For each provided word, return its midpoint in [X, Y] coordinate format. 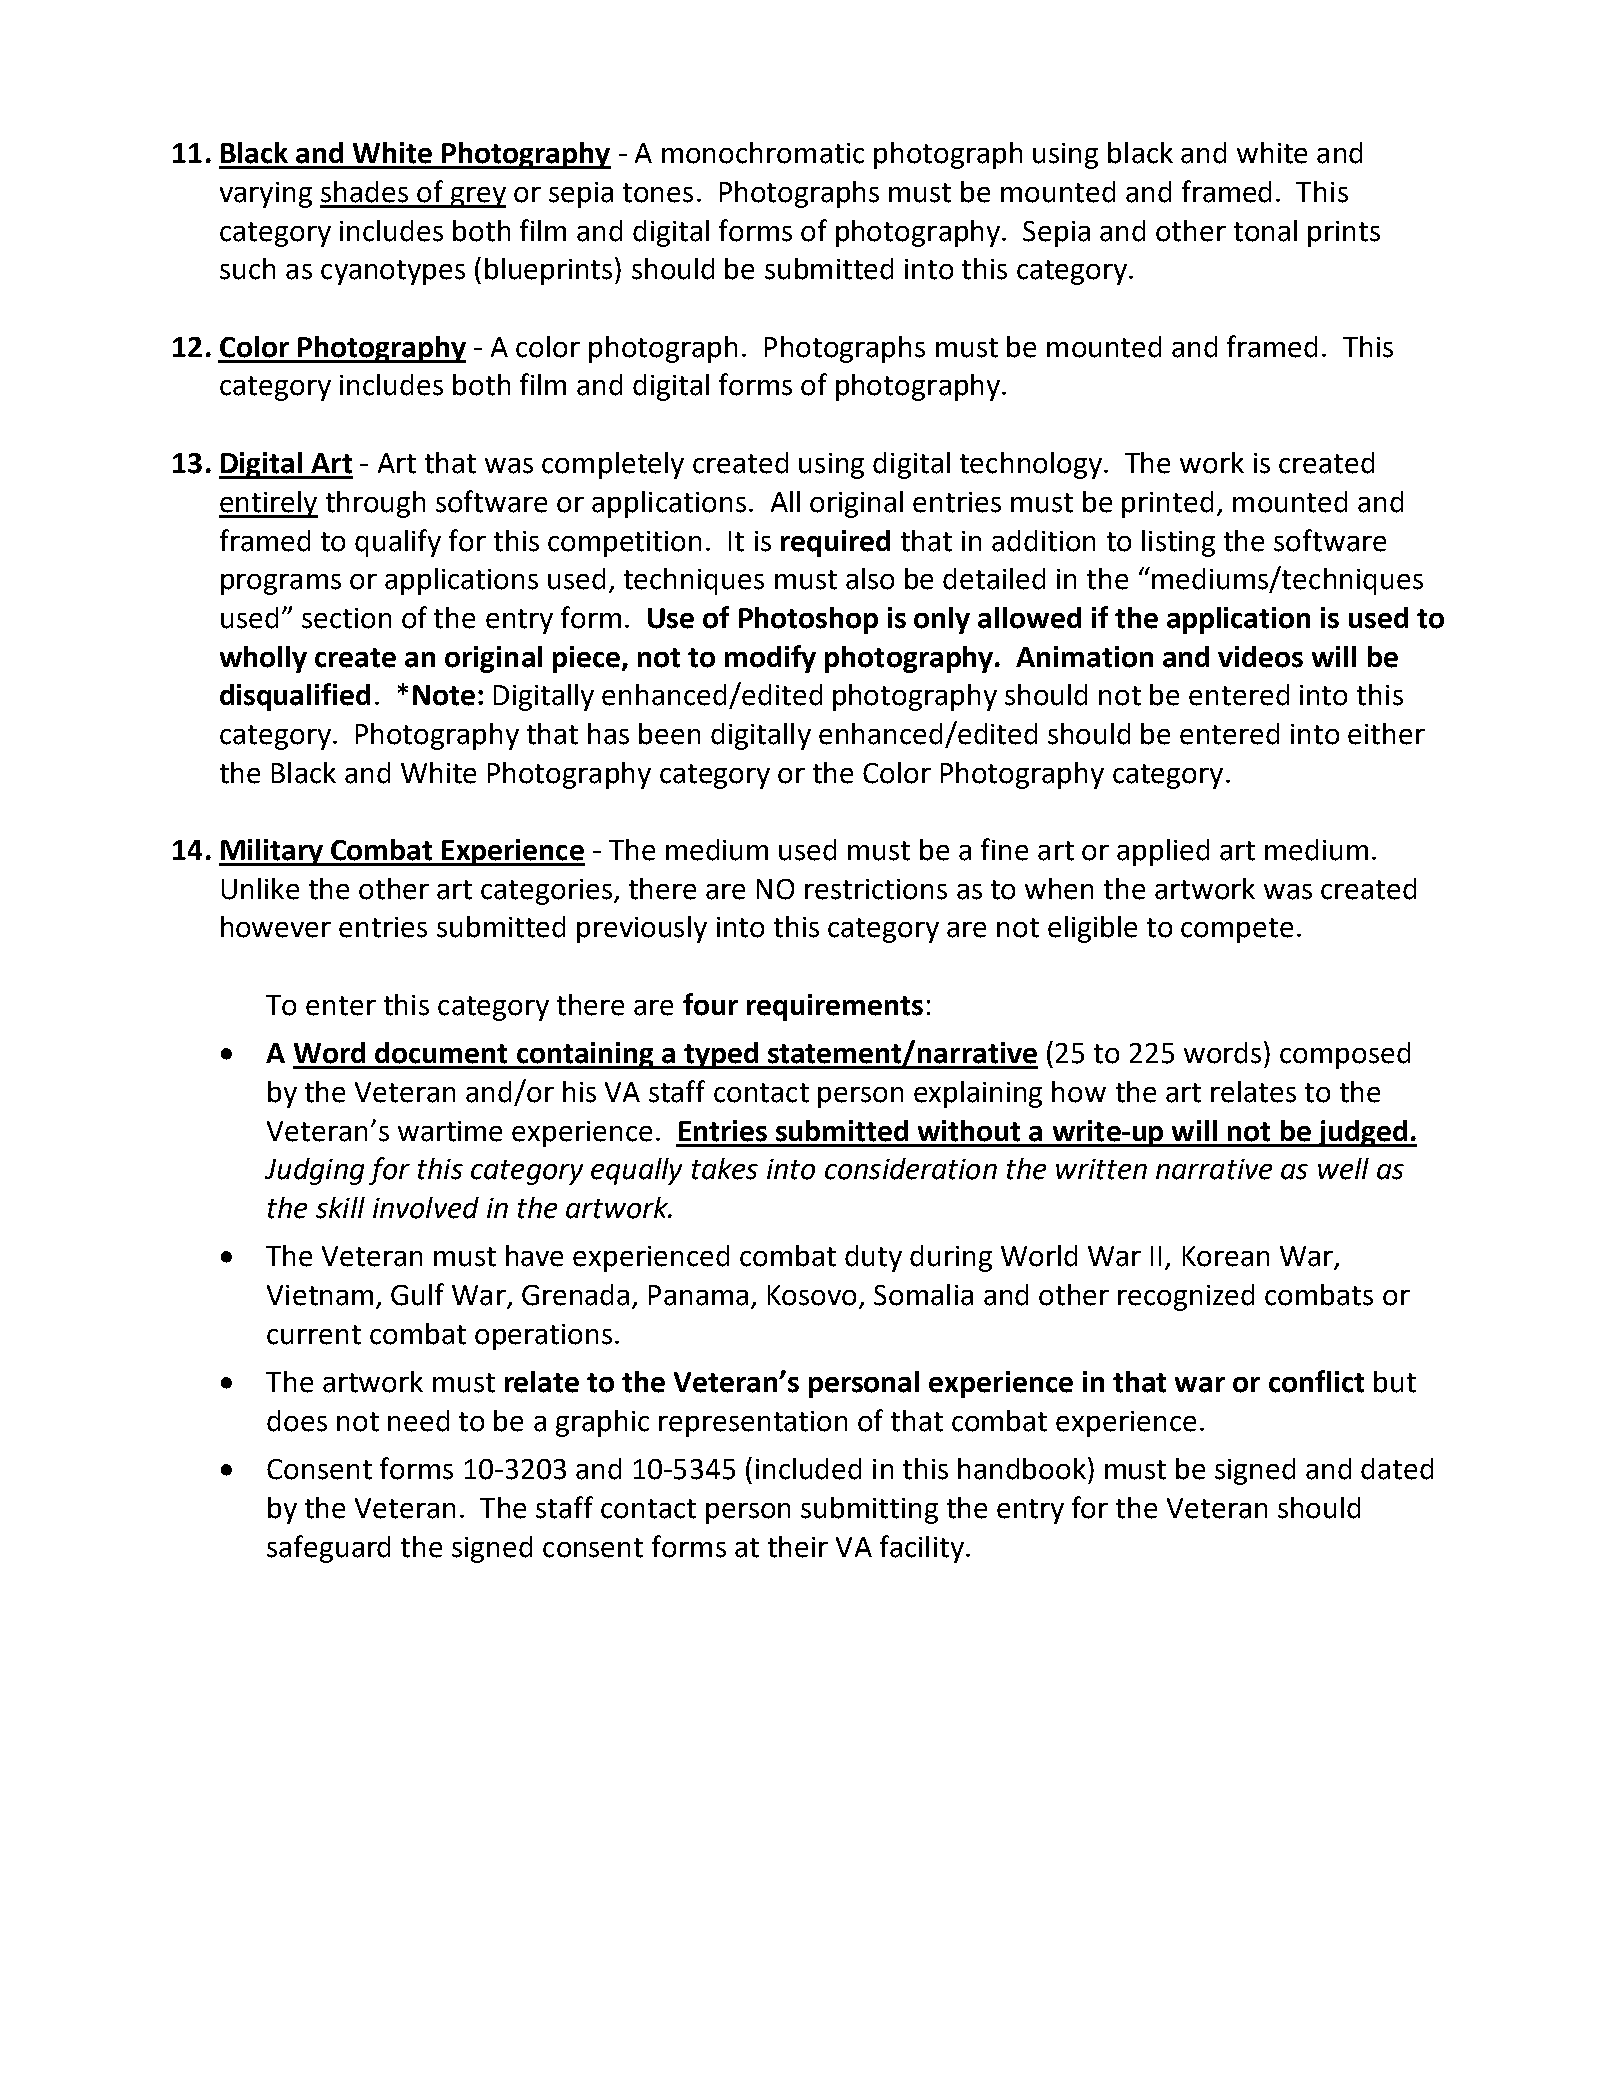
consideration [911, 1169]
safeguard [328, 1549]
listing [1178, 543]
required [835, 543]
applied [1163, 852]
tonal [1265, 231]
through [375, 504]
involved [426, 1208]
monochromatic [763, 153]
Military [272, 852]
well [1343, 1169]
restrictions [876, 889]
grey [477, 197]
